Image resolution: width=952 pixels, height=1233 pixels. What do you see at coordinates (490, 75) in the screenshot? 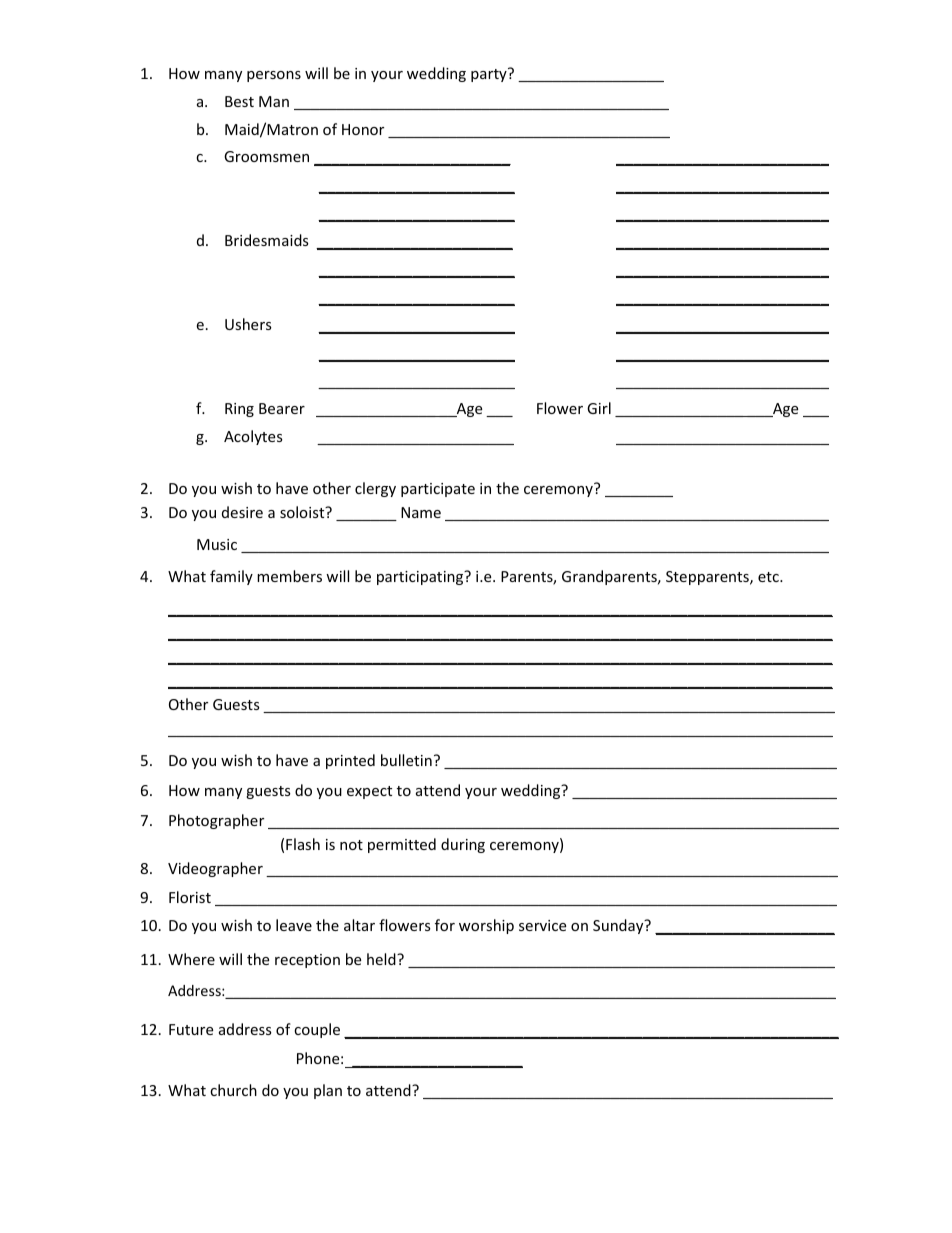
I see `party` at bounding box center [490, 75].
